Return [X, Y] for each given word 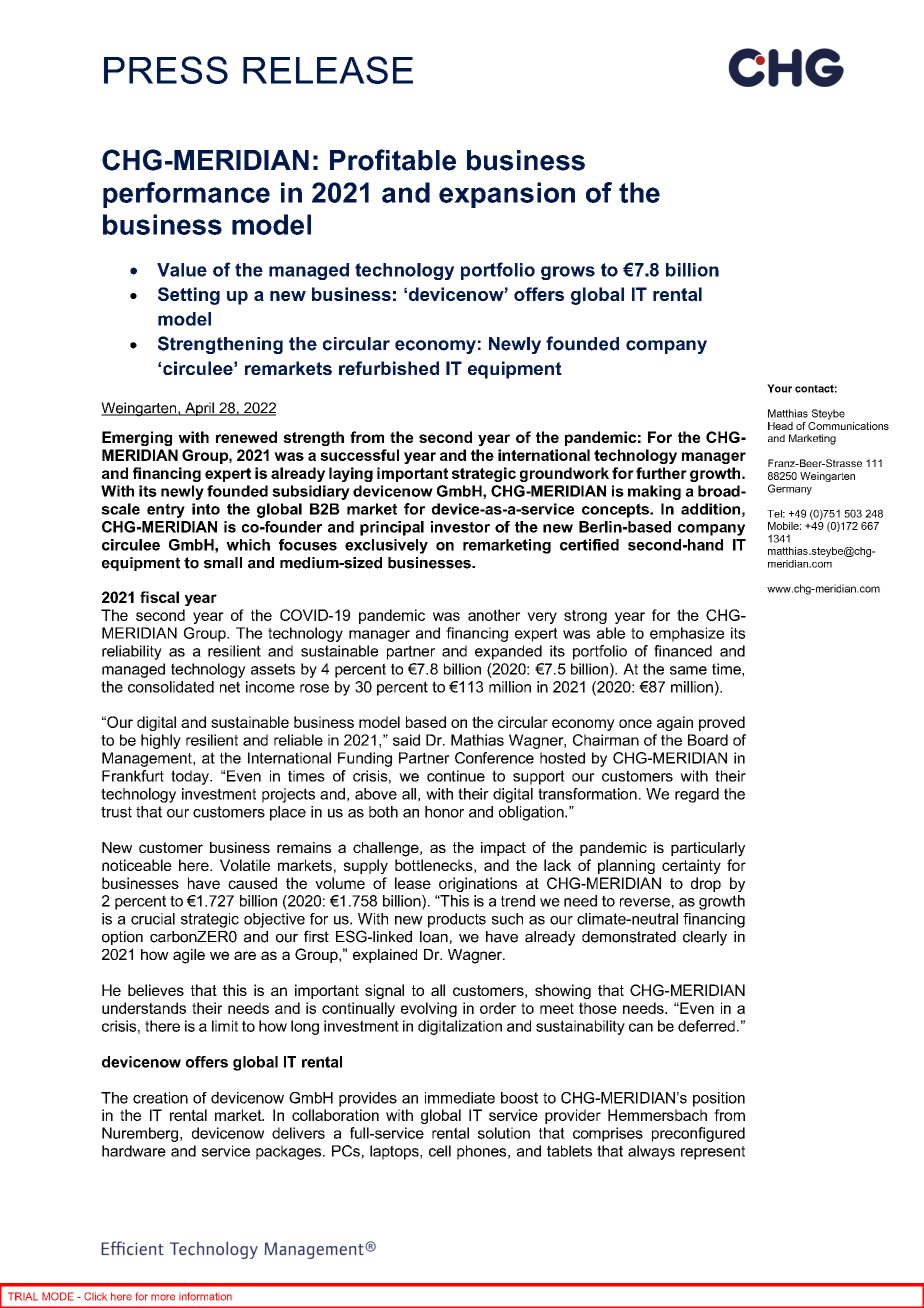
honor [444, 812]
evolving [429, 1009]
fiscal [159, 597]
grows [568, 273]
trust [116, 812]
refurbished [389, 368]
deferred [706, 1026]
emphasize [687, 634]
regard [697, 795]
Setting [189, 296]
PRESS [166, 70]
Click [95, 1296]
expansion [507, 195]
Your [779, 388]
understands [144, 1008]
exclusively [386, 546]
